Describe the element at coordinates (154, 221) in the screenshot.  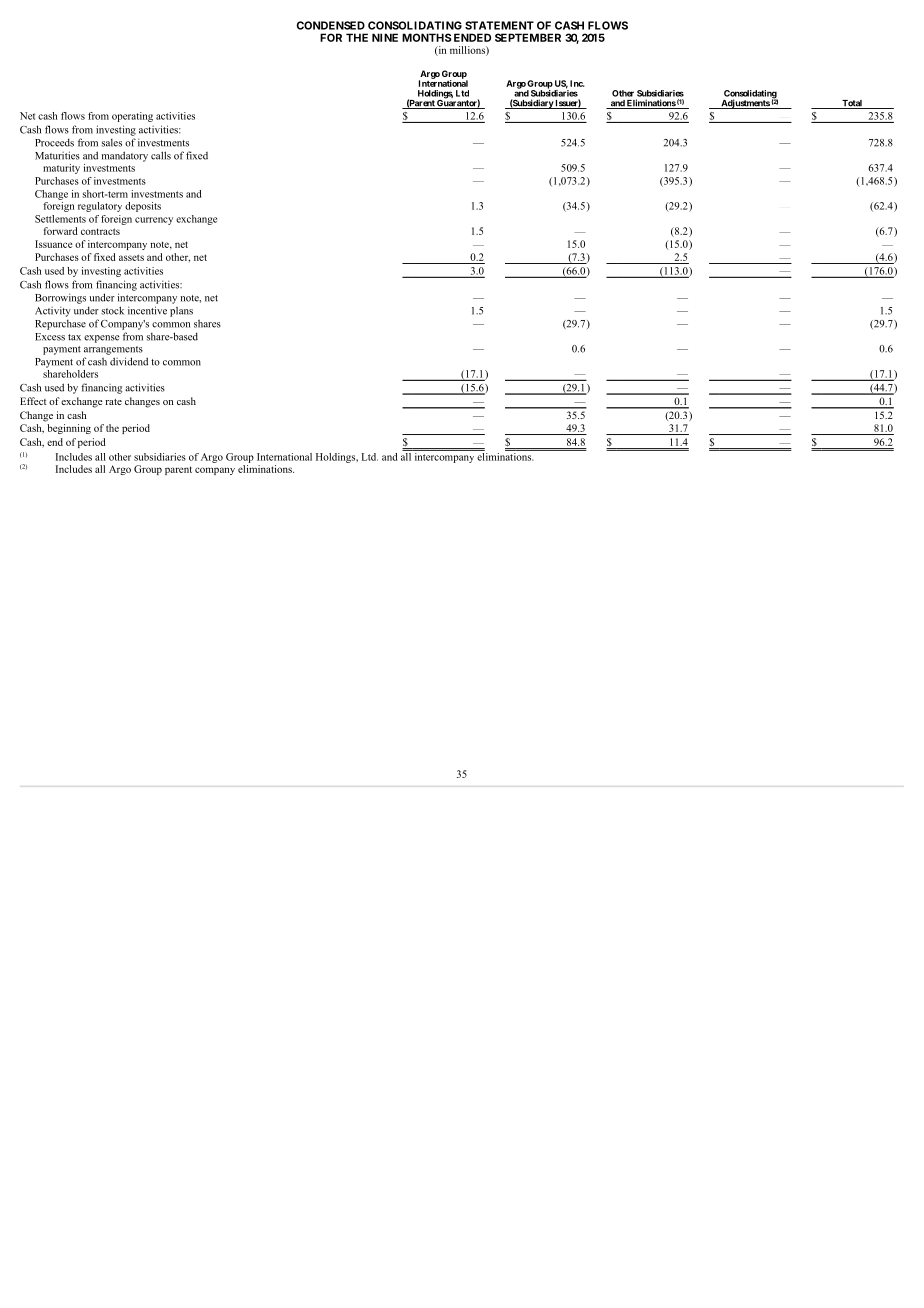
I see `currency` at that location.
